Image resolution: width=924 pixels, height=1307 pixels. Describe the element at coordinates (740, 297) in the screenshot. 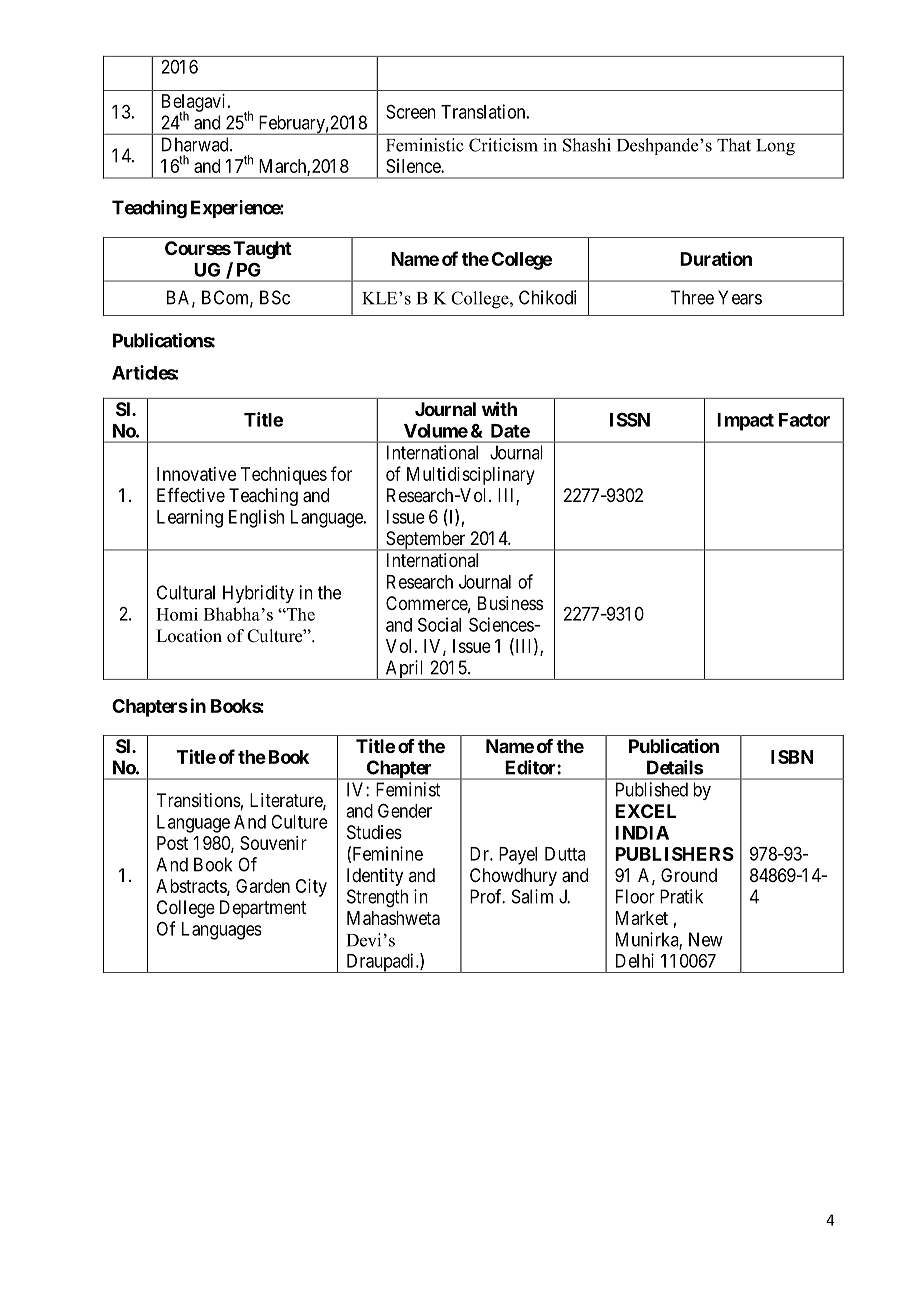

I see `Years` at that location.
